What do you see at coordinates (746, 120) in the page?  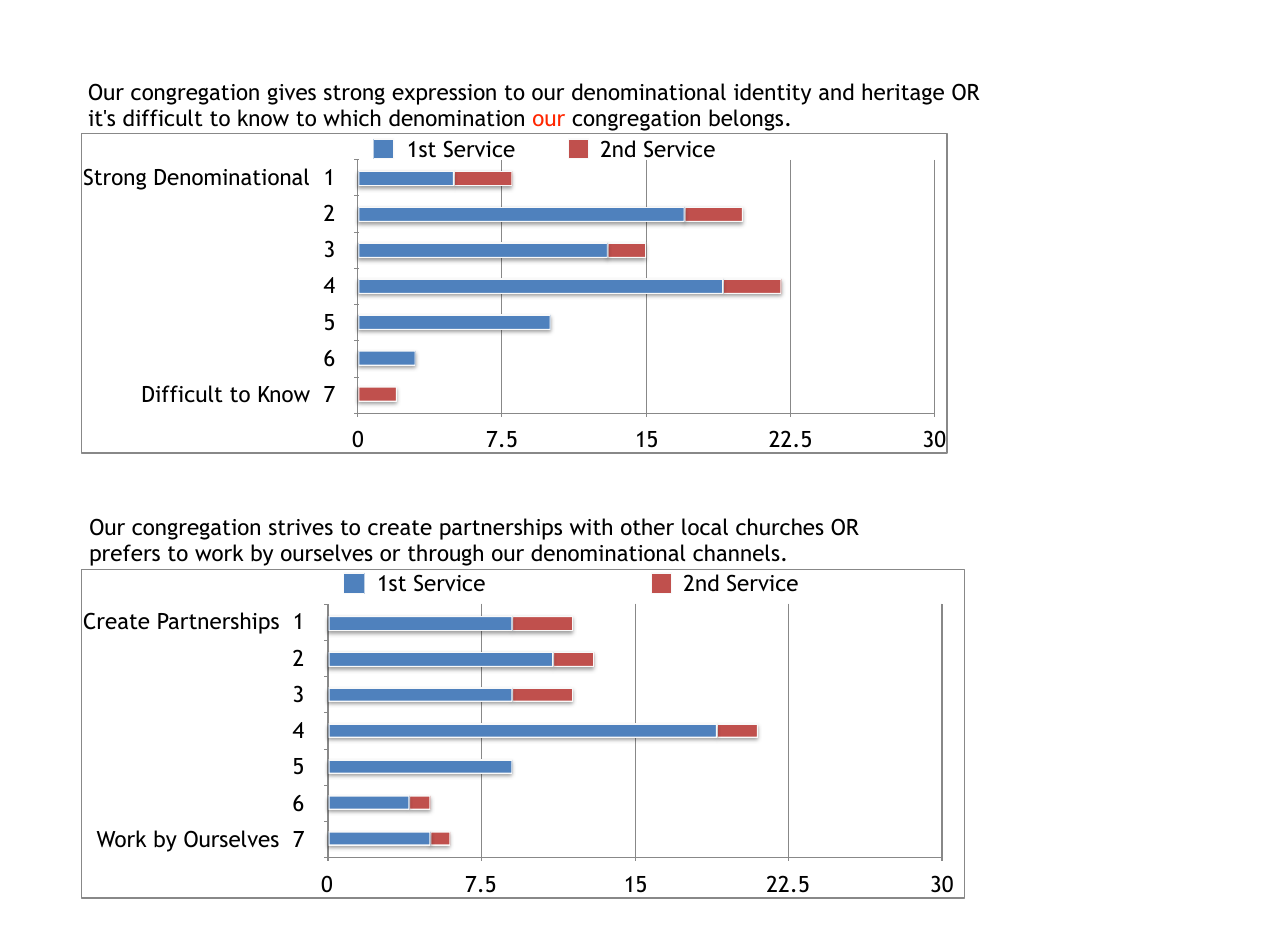 I see `belongs` at bounding box center [746, 120].
